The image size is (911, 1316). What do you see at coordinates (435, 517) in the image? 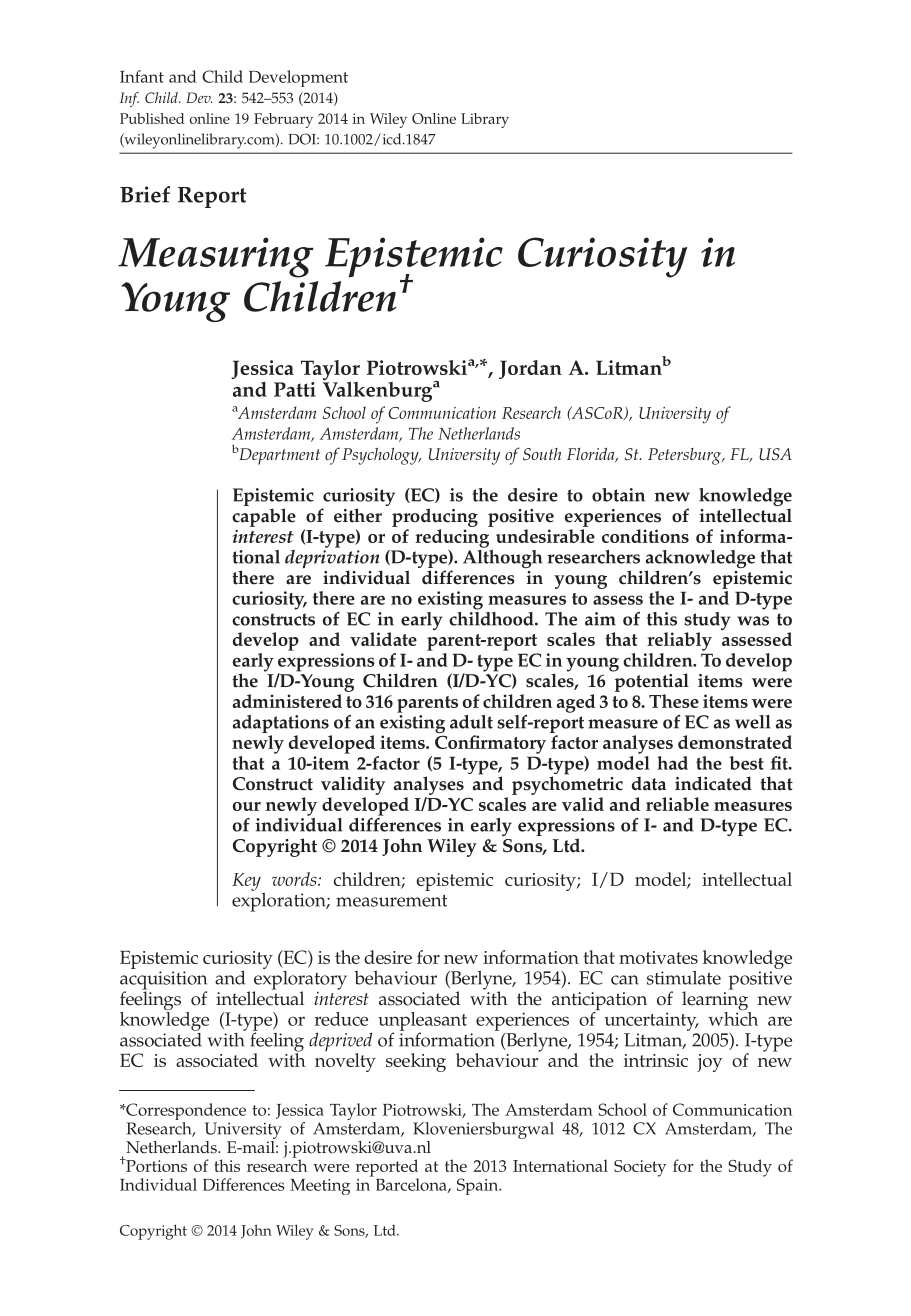
I see `producing` at bounding box center [435, 517].
